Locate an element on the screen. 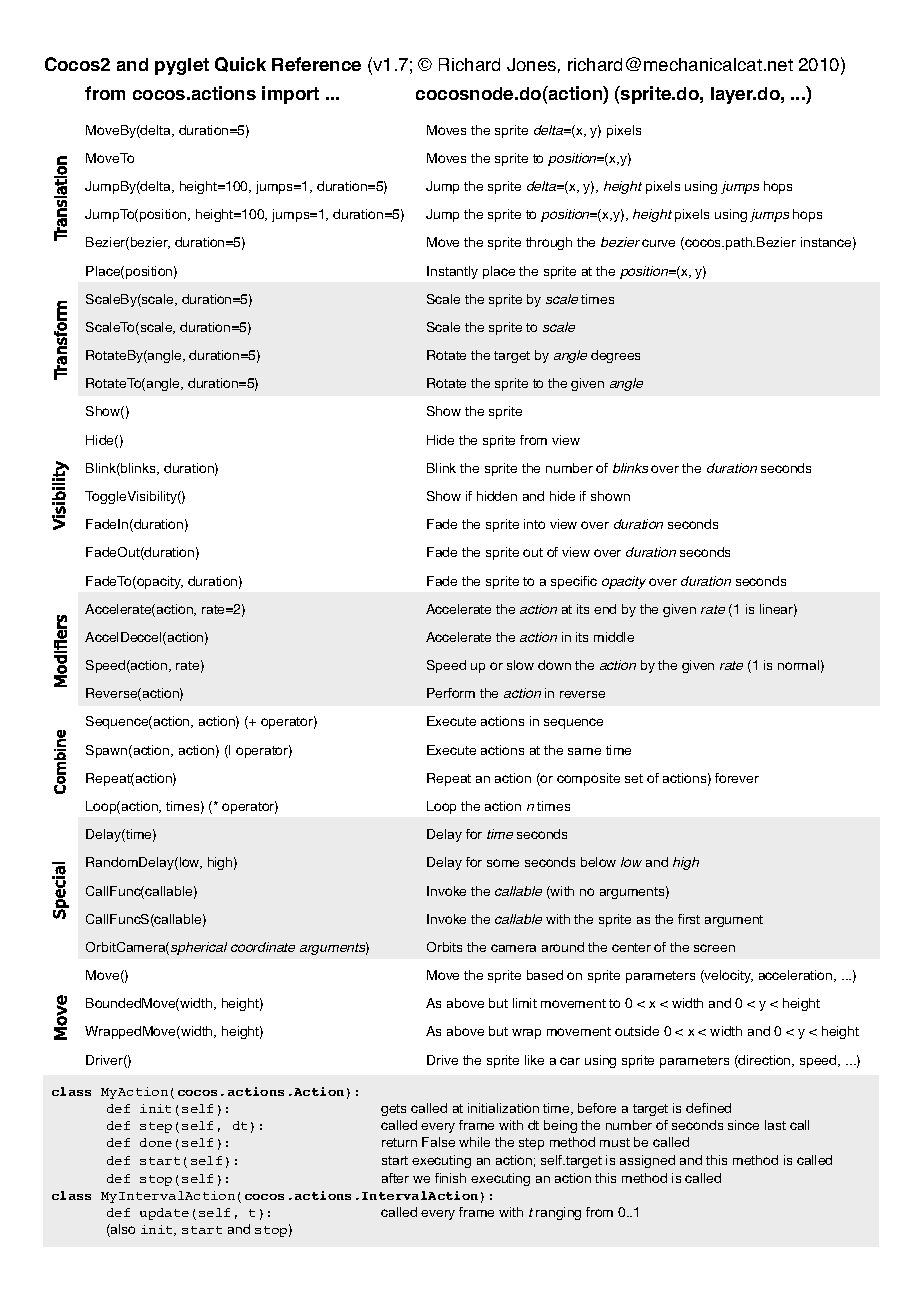 This screenshot has width=924, height=1308. ranging is located at coordinates (558, 1213).
